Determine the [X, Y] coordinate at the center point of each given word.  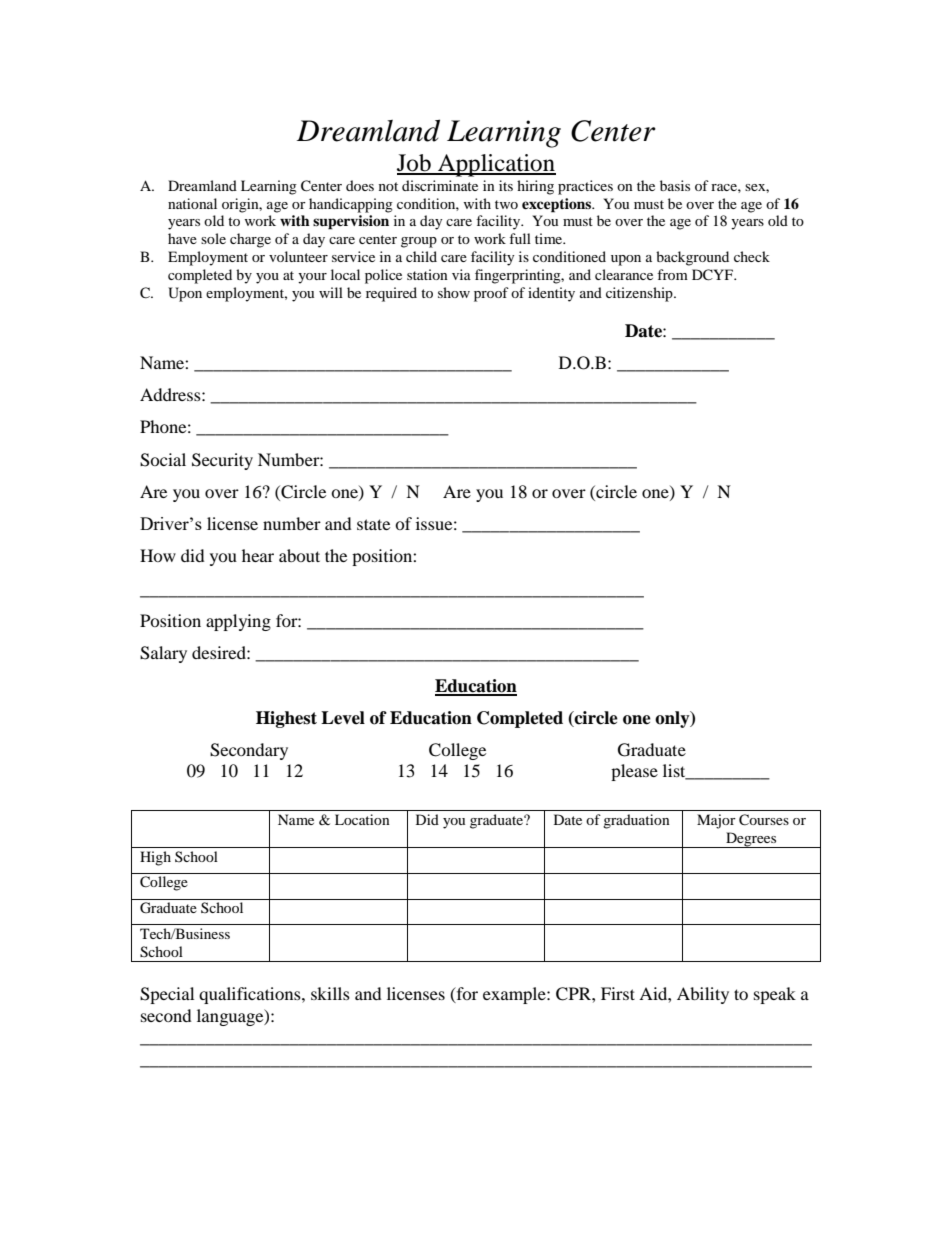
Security [222, 461]
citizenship [640, 294]
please [634, 772]
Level [343, 718]
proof [491, 294]
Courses [764, 820]
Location [362, 819]
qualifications [251, 995]
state [373, 524]
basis [675, 185]
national [192, 203]
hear [258, 555]
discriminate [440, 185]
